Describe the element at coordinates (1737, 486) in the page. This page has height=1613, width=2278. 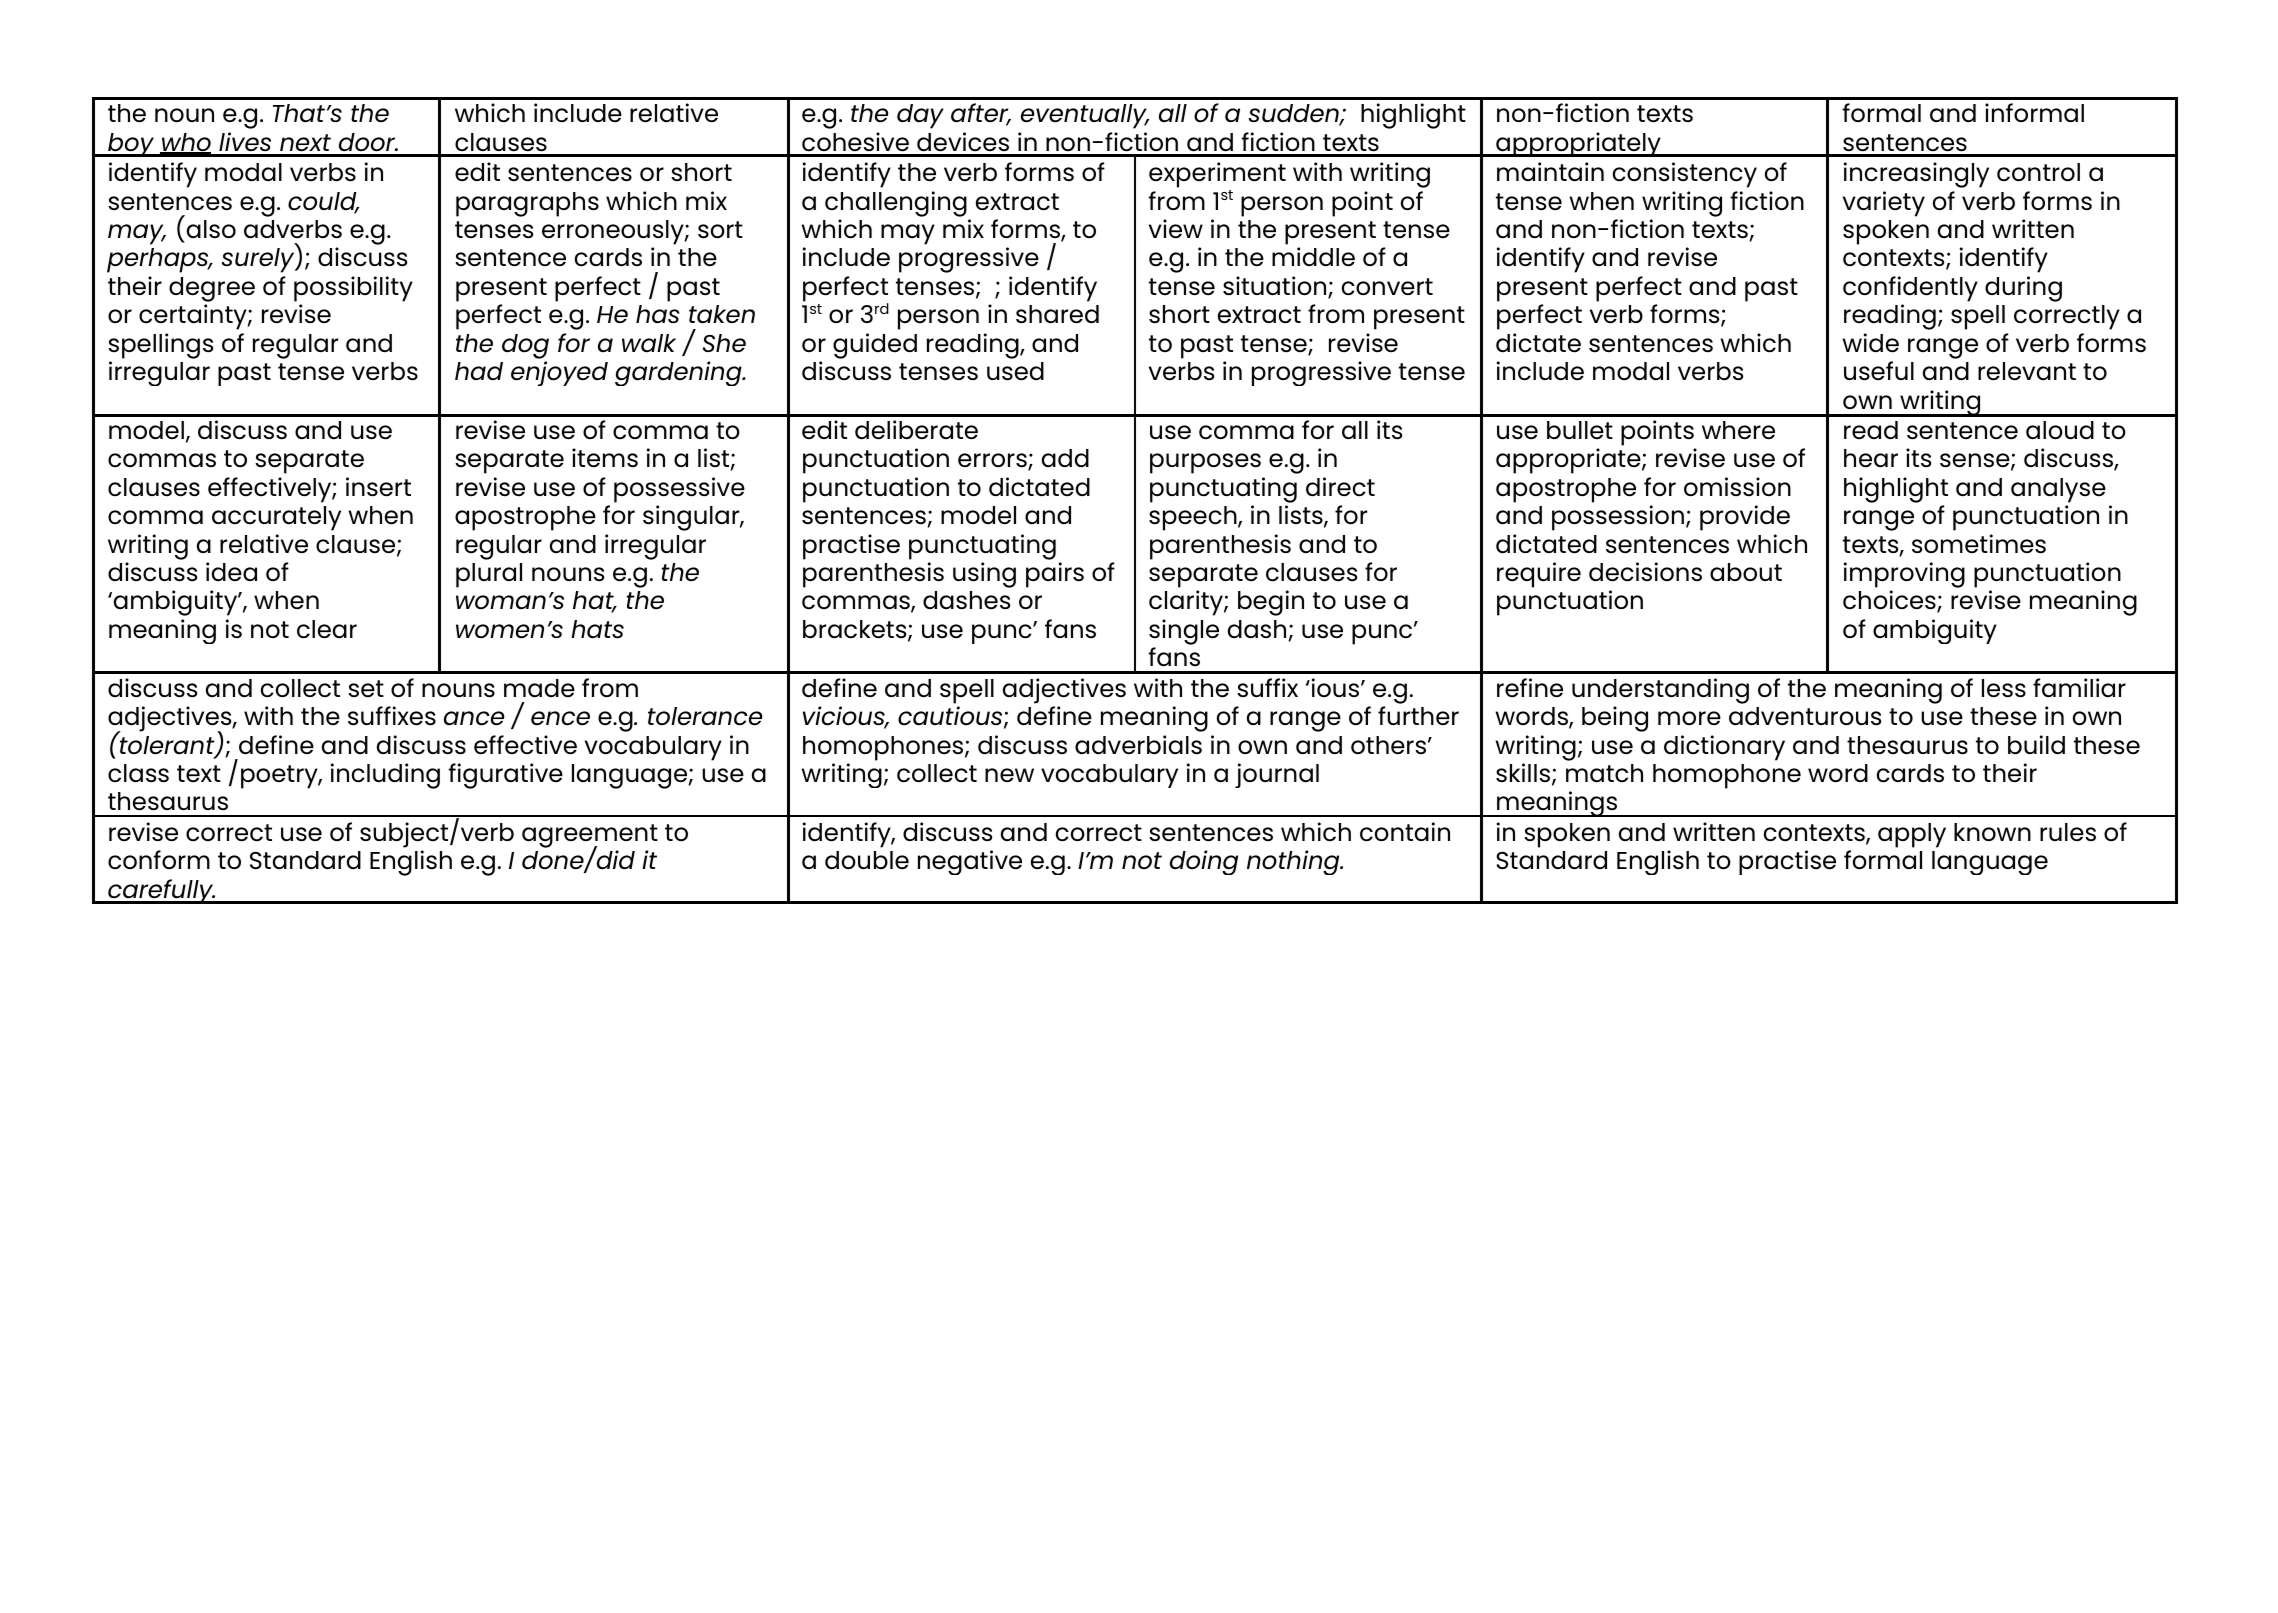
I see `omission` at that location.
